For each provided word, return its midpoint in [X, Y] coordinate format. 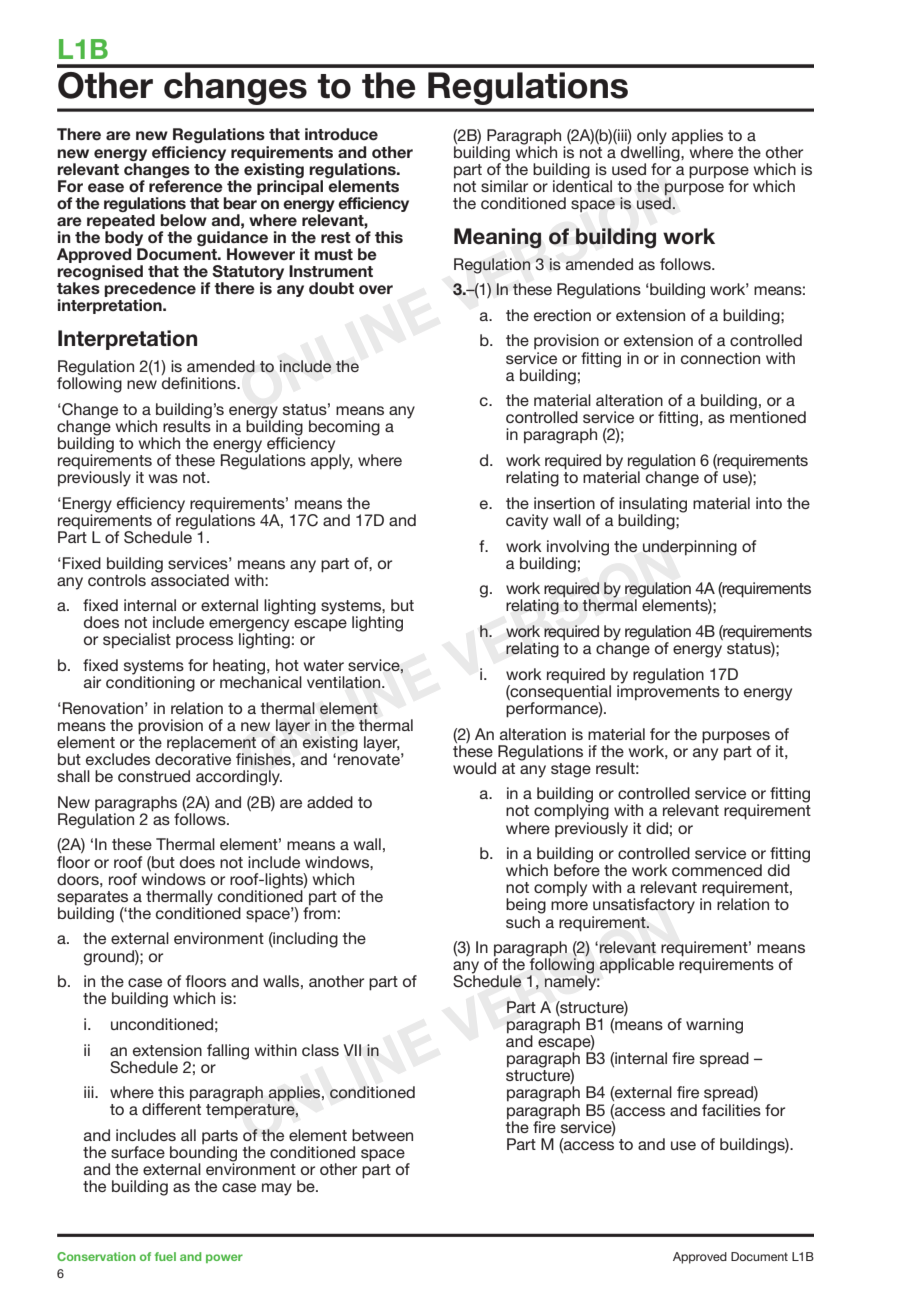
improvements [668, 692]
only [652, 137]
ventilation [345, 682]
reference [186, 186]
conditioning [150, 683]
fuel [165, 1256]
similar [504, 186]
